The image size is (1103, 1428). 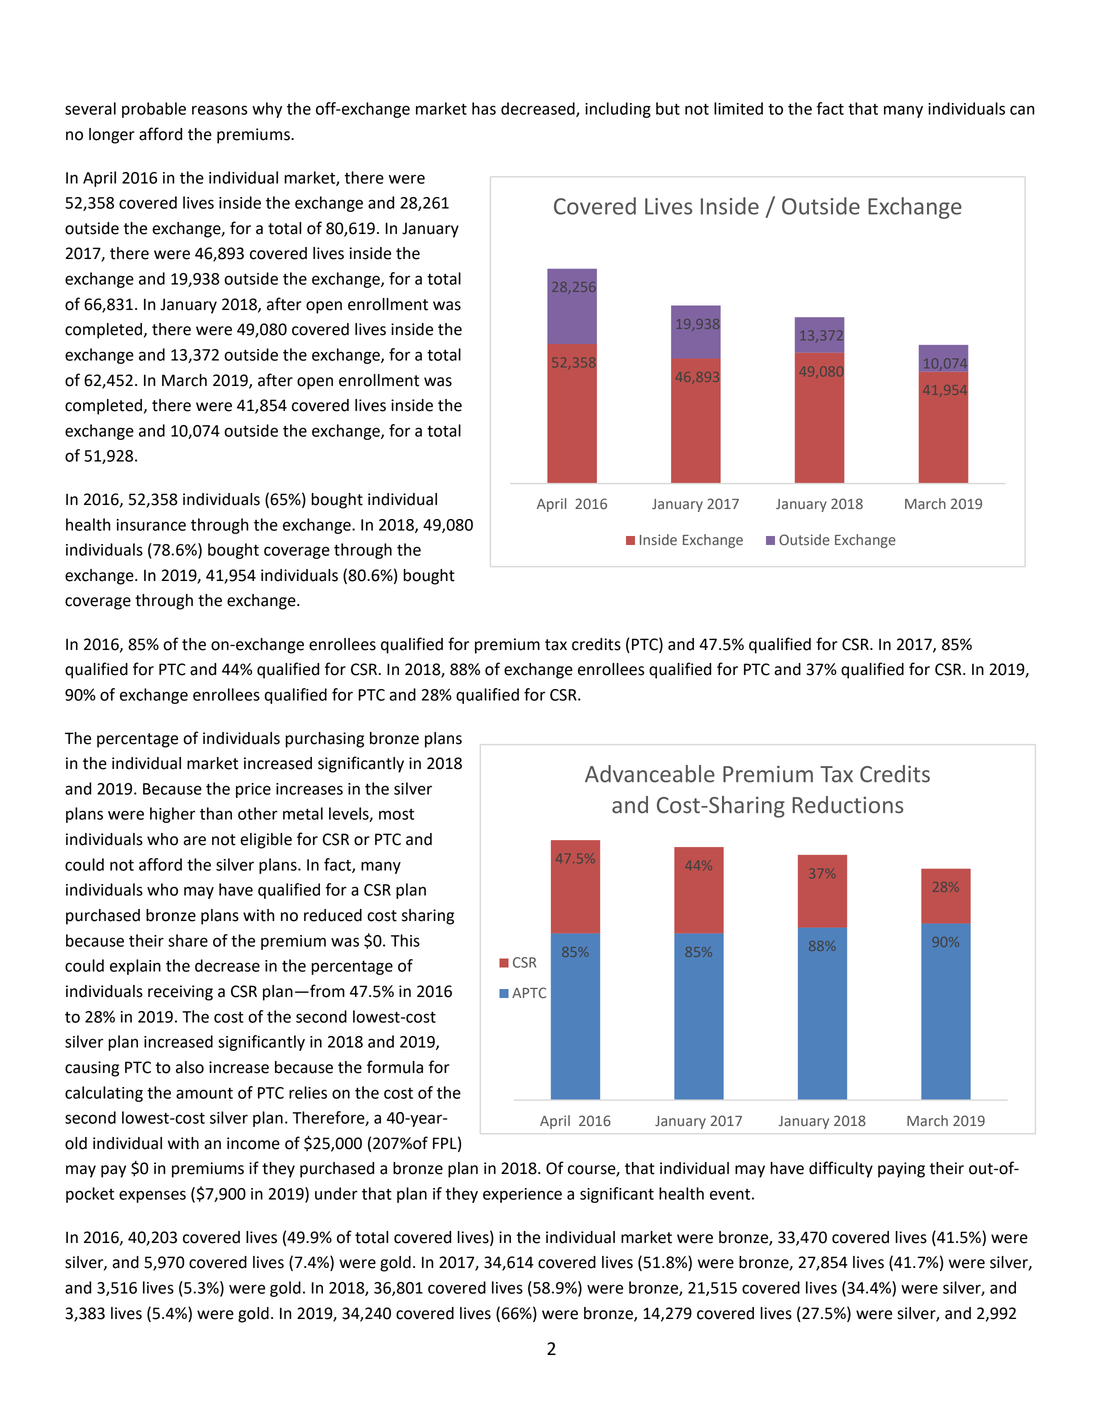 What do you see at coordinates (253, 1143) in the screenshot?
I see `income` at bounding box center [253, 1143].
